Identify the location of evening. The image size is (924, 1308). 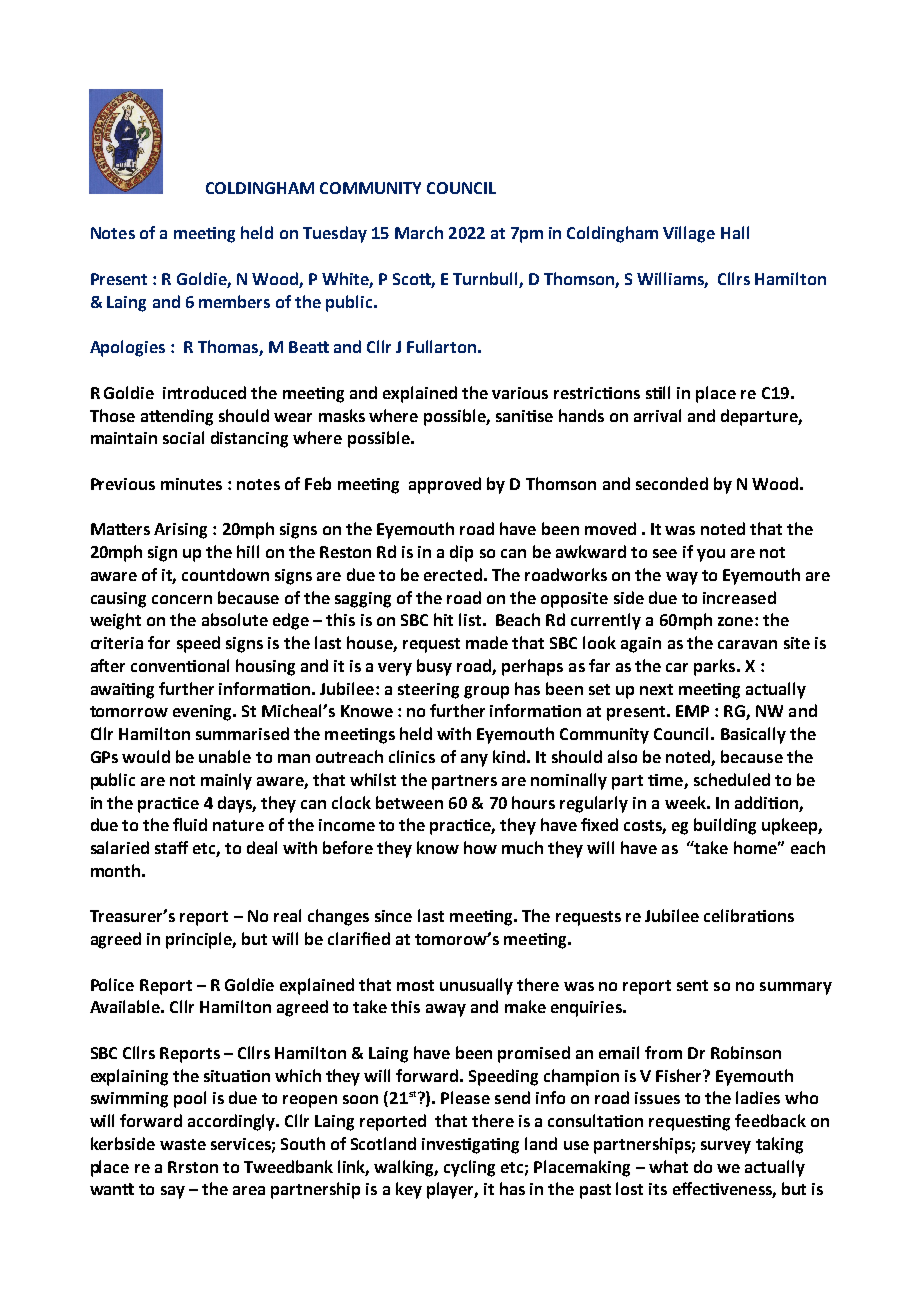
(204, 713).
